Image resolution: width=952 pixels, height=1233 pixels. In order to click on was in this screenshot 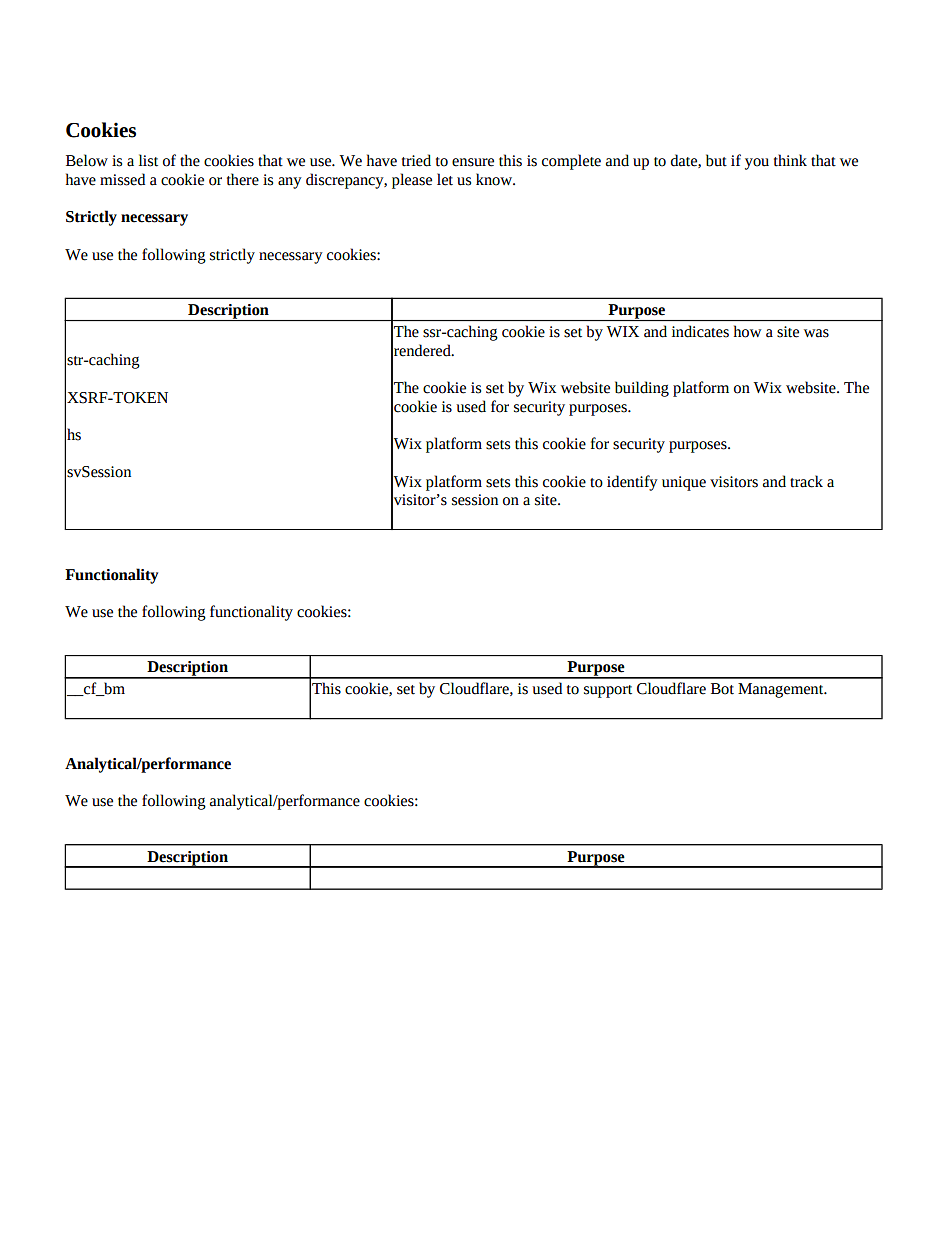, I will do `click(816, 333)`.
